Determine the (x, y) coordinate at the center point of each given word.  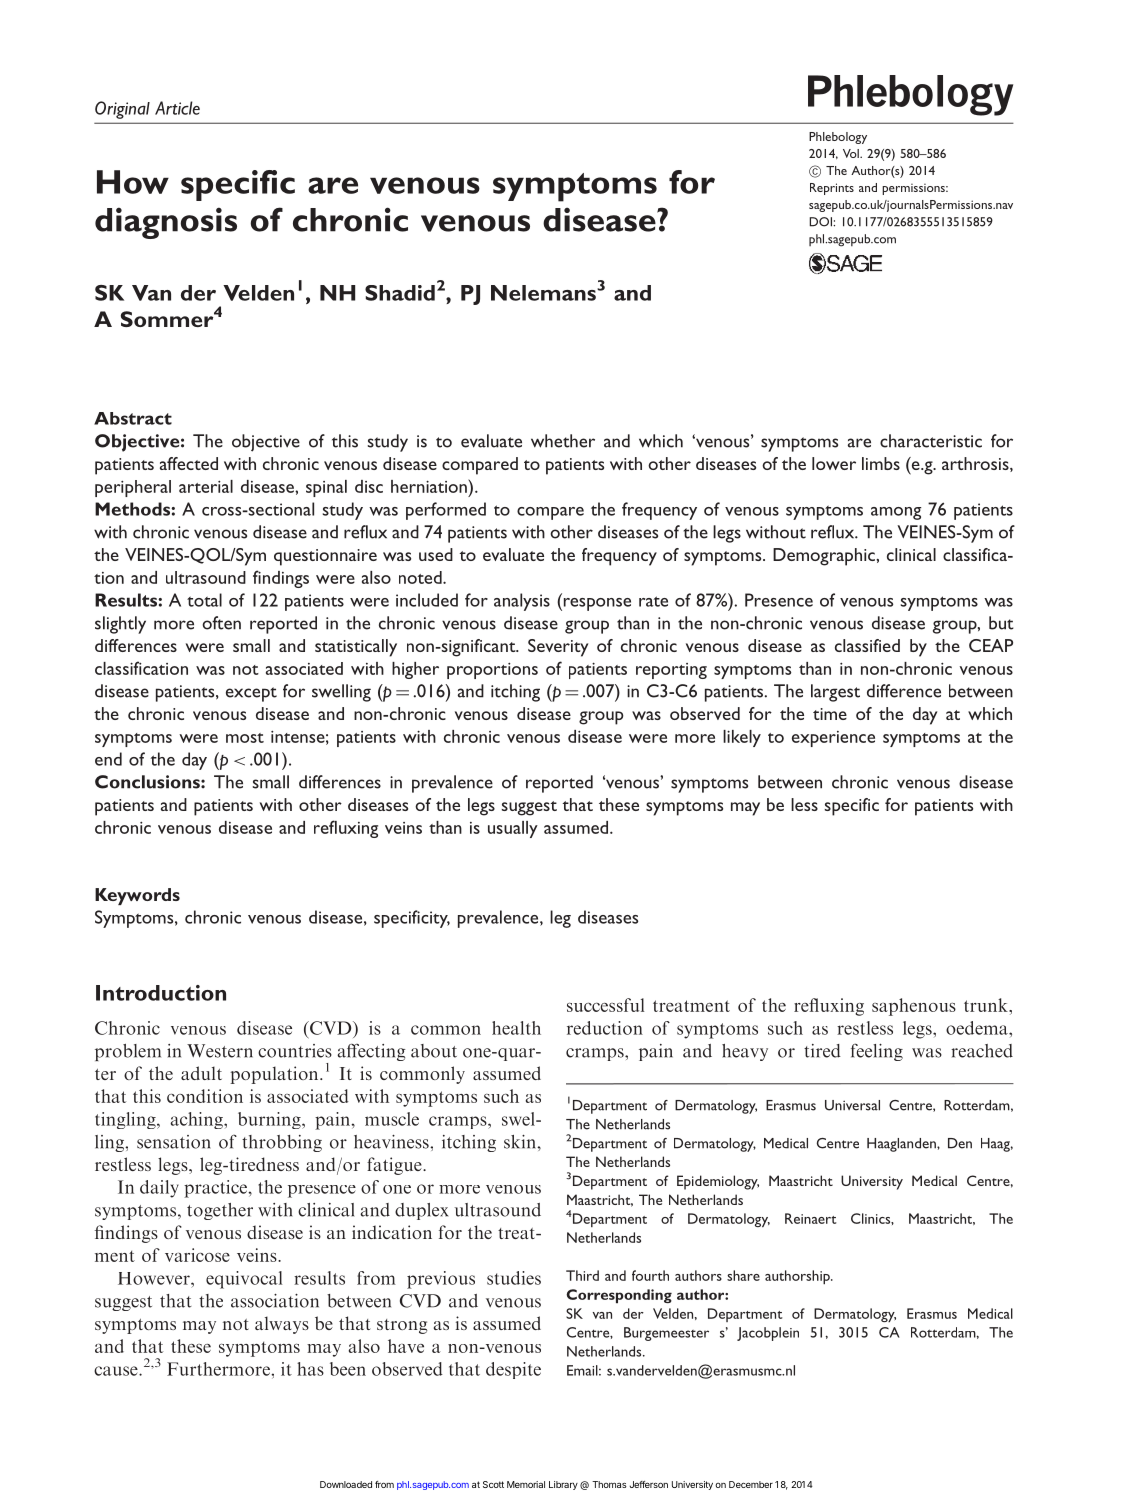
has (310, 1369)
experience (833, 739)
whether (563, 441)
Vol (852, 153)
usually (513, 829)
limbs (881, 463)
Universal (852, 1105)
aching (197, 1120)
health (516, 1028)
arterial (206, 486)
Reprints (832, 189)
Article (177, 108)
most (245, 738)
